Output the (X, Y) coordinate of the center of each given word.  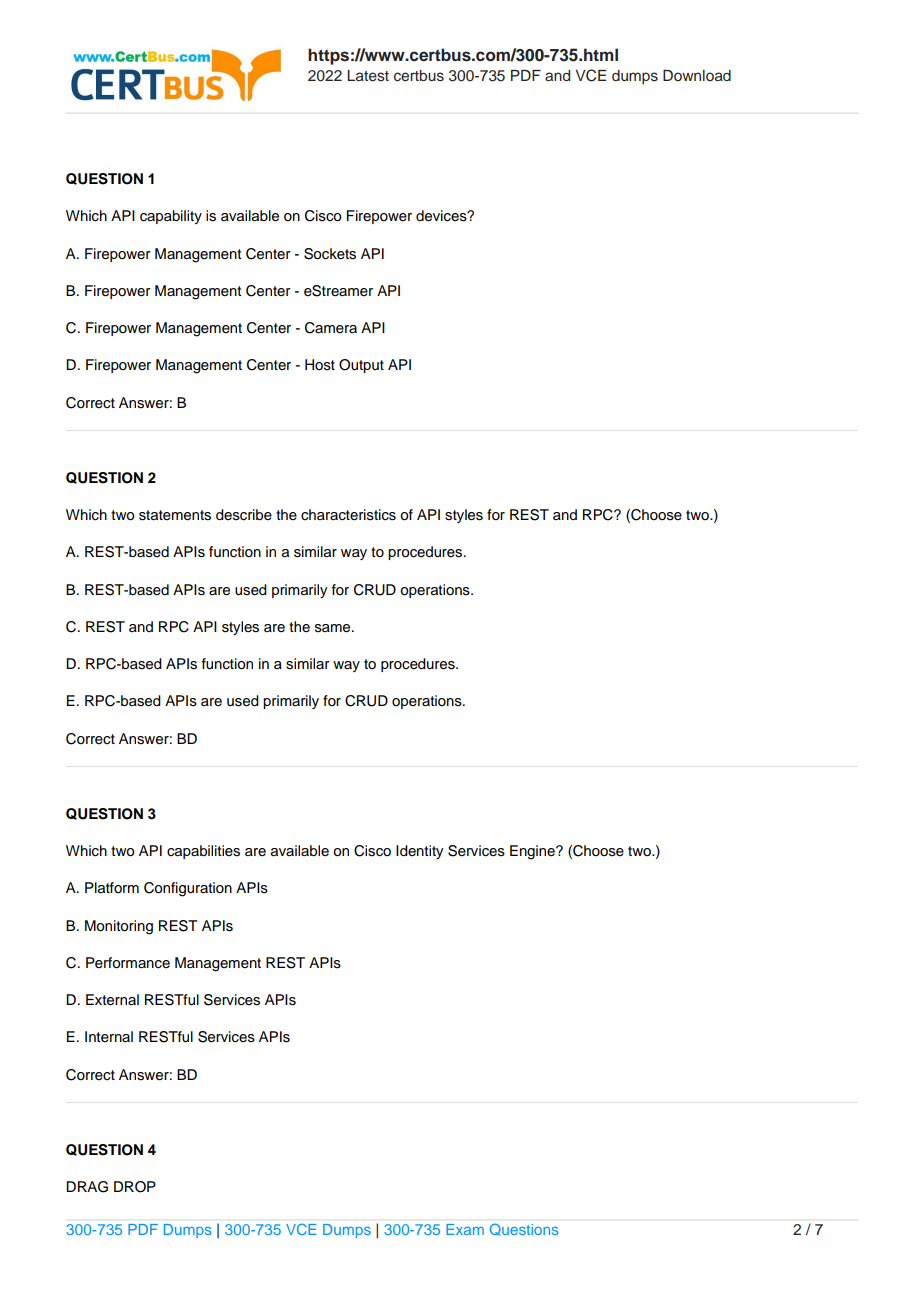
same (334, 628)
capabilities (203, 852)
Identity (419, 852)
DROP (135, 1187)
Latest (368, 76)
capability (171, 217)
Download (697, 75)
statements (175, 515)
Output (361, 366)
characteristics (348, 515)
